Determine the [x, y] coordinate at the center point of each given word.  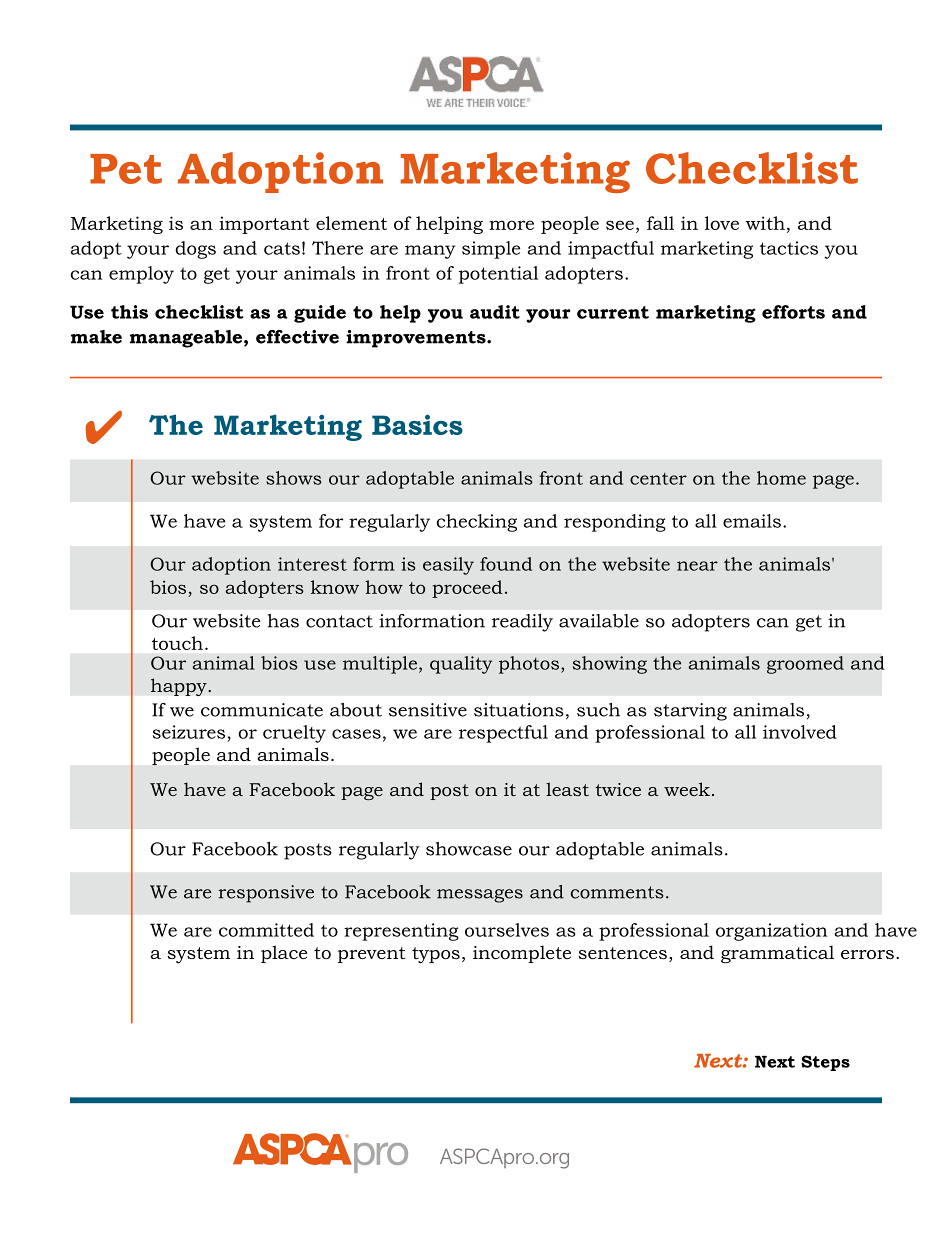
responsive [266, 894]
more [511, 225]
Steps [825, 1063]
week [687, 789]
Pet [126, 169]
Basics [417, 424]
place [284, 954]
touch [177, 643]
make [96, 337]
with [765, 223]
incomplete [522, 954]
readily [522, 623]
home [781, 478]
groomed [805, 665]
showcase [469, 849]
